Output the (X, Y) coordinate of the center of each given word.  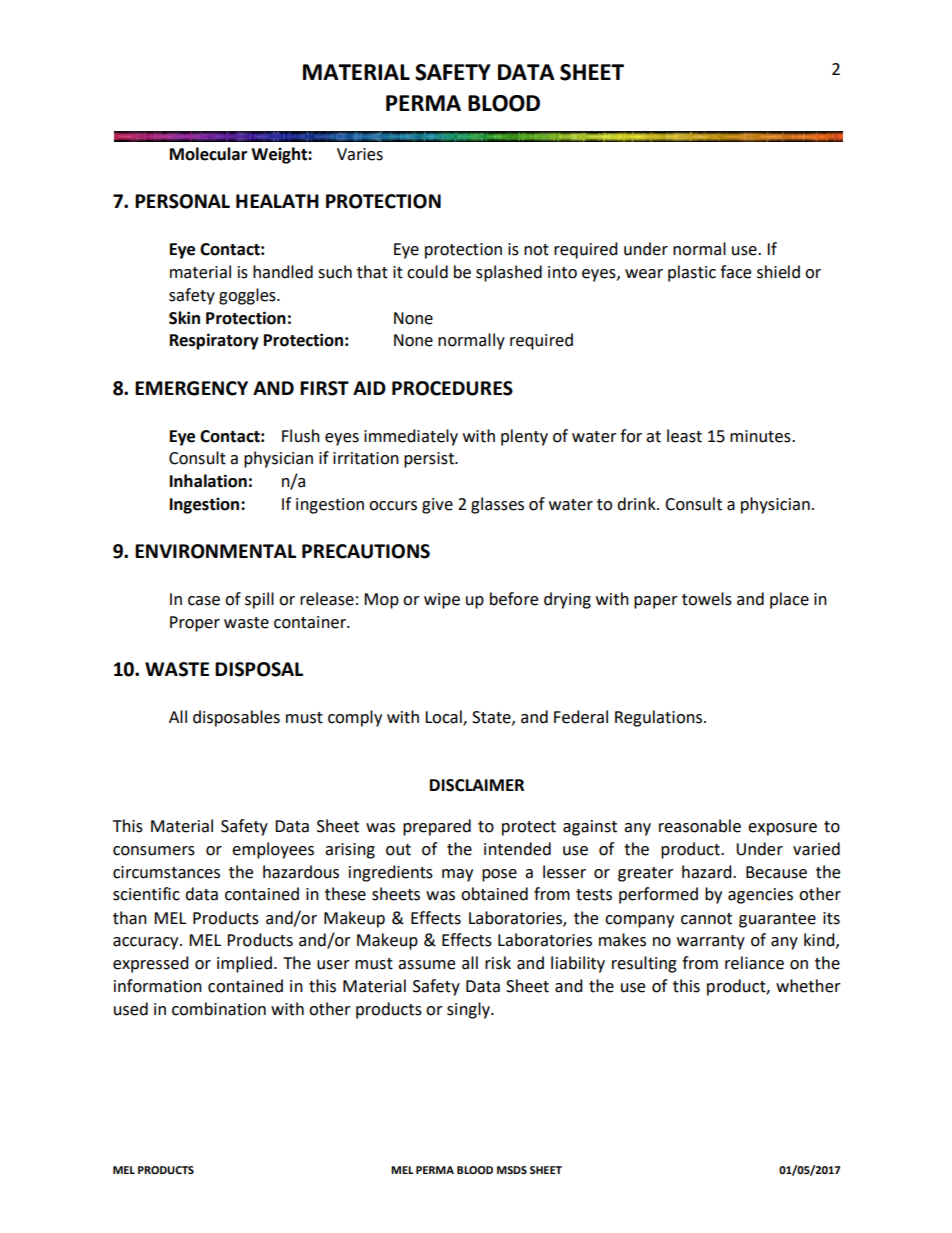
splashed (509, 273)
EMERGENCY (191, 388)
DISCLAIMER (477, 785)
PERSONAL (182, 201)
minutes (761, 436)
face (735, 272)
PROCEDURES (452, 388)
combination (219, 1009)
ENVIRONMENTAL (215, 551)
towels (707, 599)
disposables (236, 718)
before (514, 599)
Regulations (660, 718)
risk (498, 963)
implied (244, 964)
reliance (754, 963)
